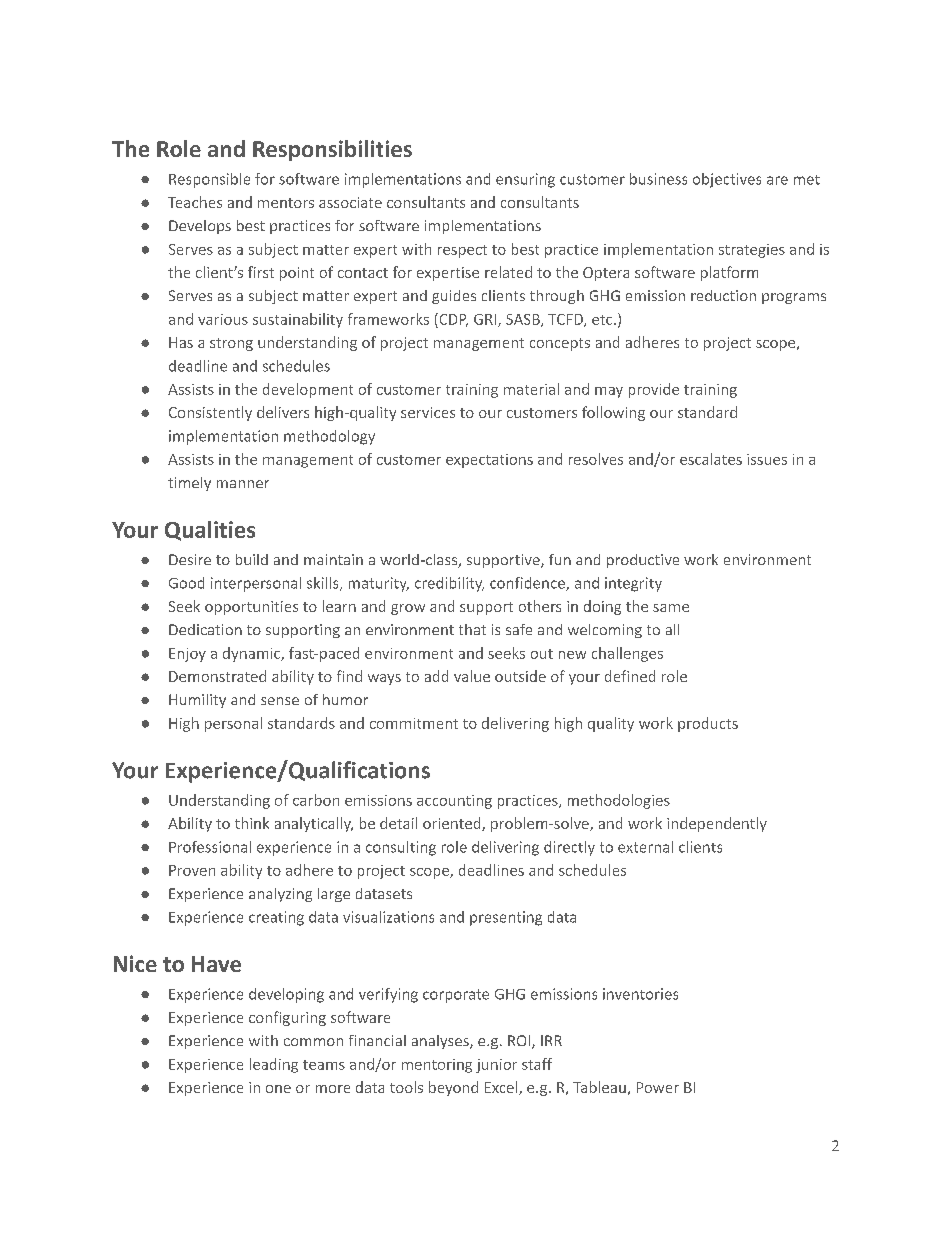 This image has height=1233, width=952. What do you see at coordinates (189, 484) in the image?
I see `timely` at bounding box center [189, 484].
